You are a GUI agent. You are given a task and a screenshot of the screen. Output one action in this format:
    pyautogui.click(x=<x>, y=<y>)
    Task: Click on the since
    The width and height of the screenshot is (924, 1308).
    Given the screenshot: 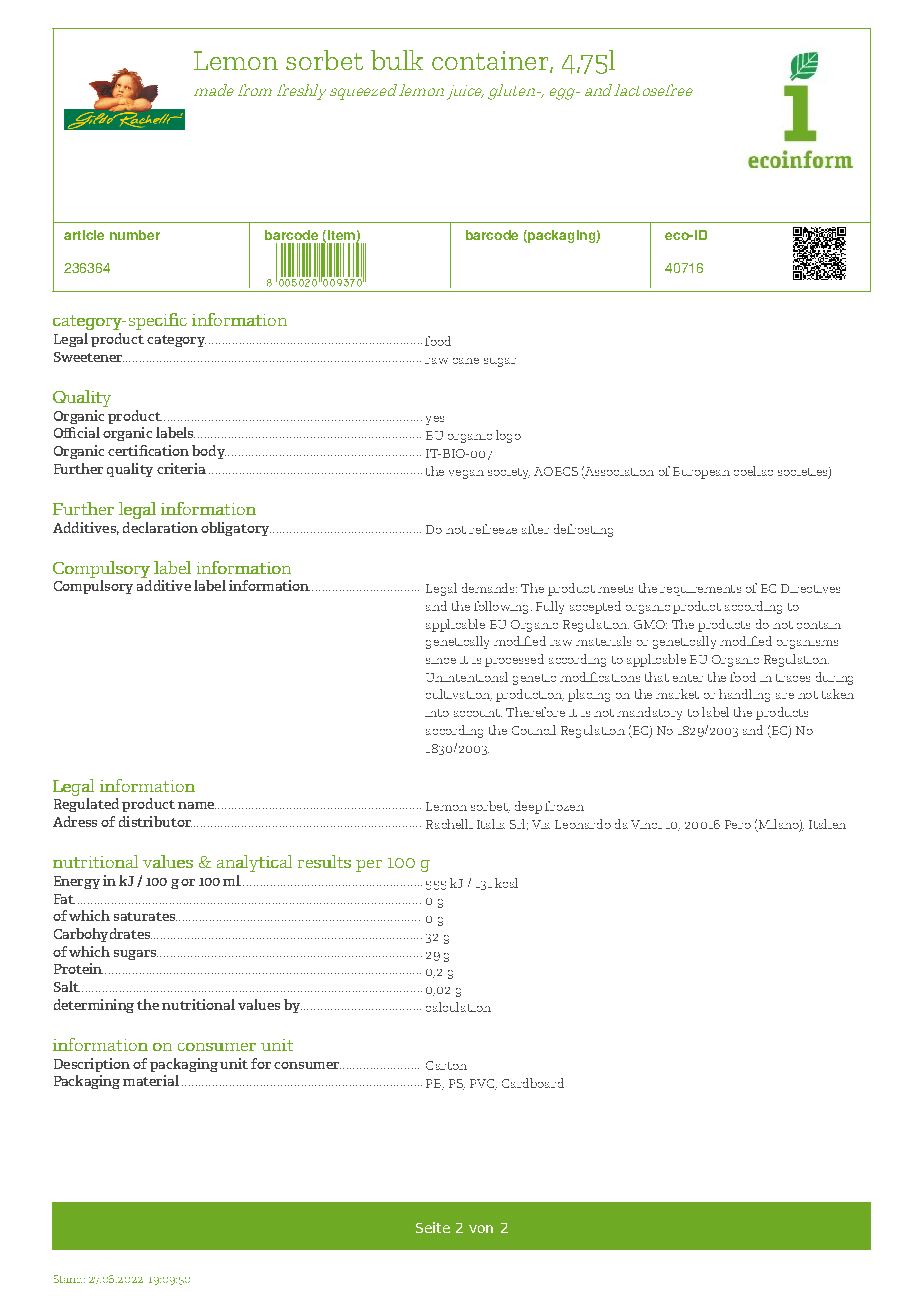 What is the action you would take?
    pyautogui.click(x=441, y=661)
